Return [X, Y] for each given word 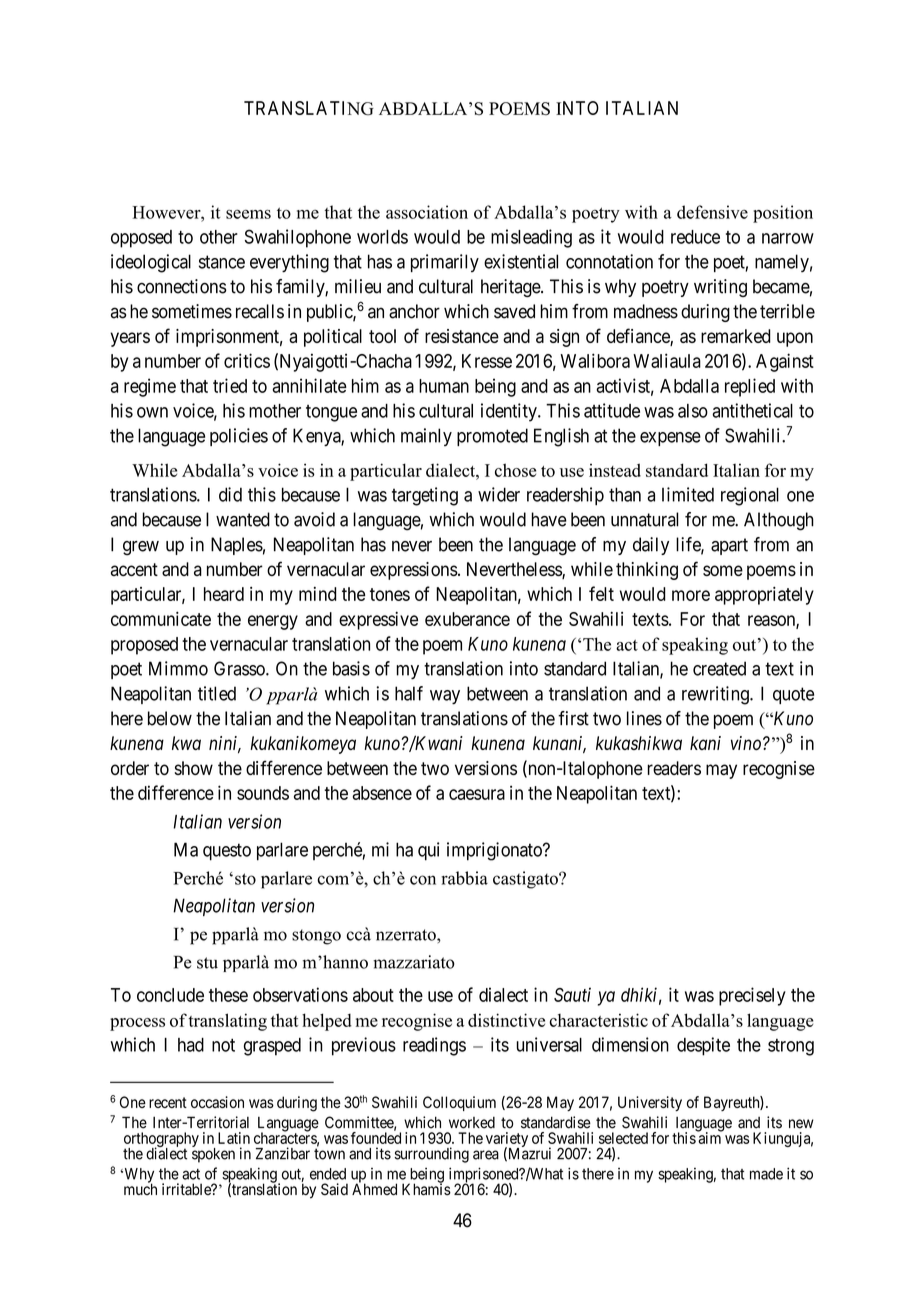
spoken [213, 1154]
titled [217, 693]
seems [248, 214]
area [486, 1155]
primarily [445, 263]
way [445, 697]
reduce [695, 237]
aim [709, 1137]
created [719, 668]
